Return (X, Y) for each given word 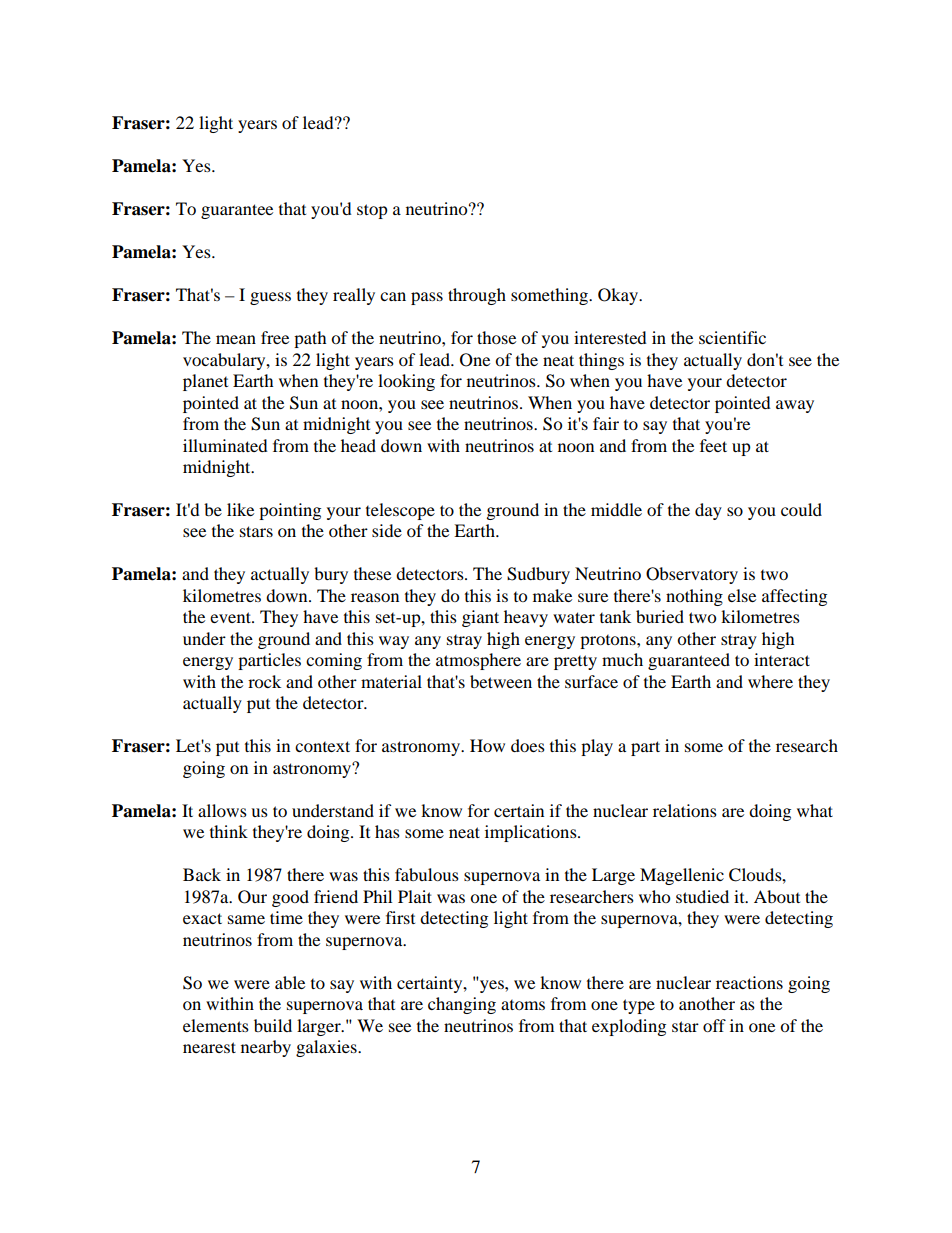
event (231, 617)
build (273, 1025)
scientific (732, 337)
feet (713, 445)
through (477, 296)
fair (606, 423)
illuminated (225, 445)
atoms (523, 1005)
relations (685, 810)
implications (532, 833)
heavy (526, 618)
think (229, 831)
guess (270, 298)
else (742, 595)
